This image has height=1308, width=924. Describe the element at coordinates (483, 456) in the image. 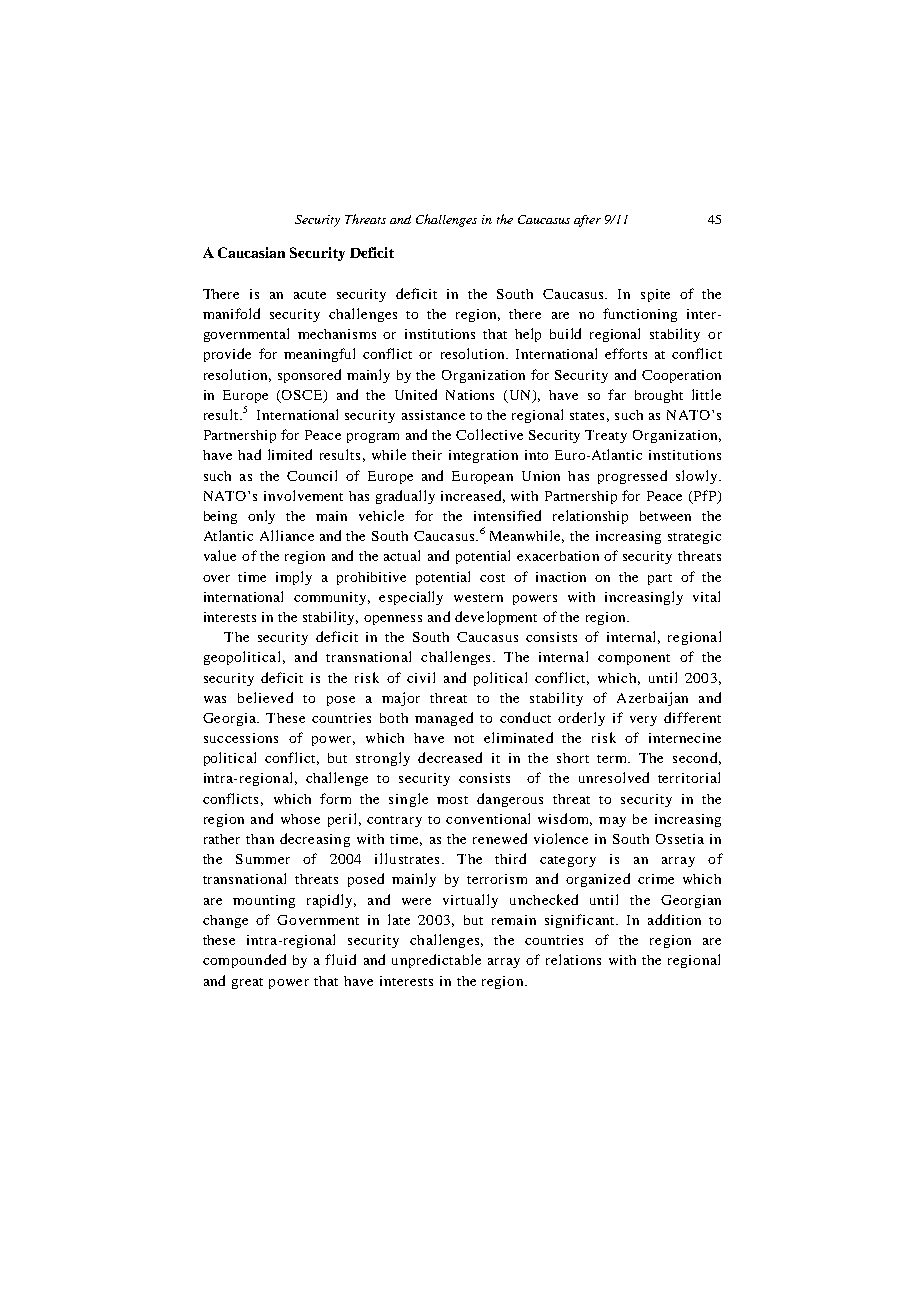

I see `integration` at that location.
